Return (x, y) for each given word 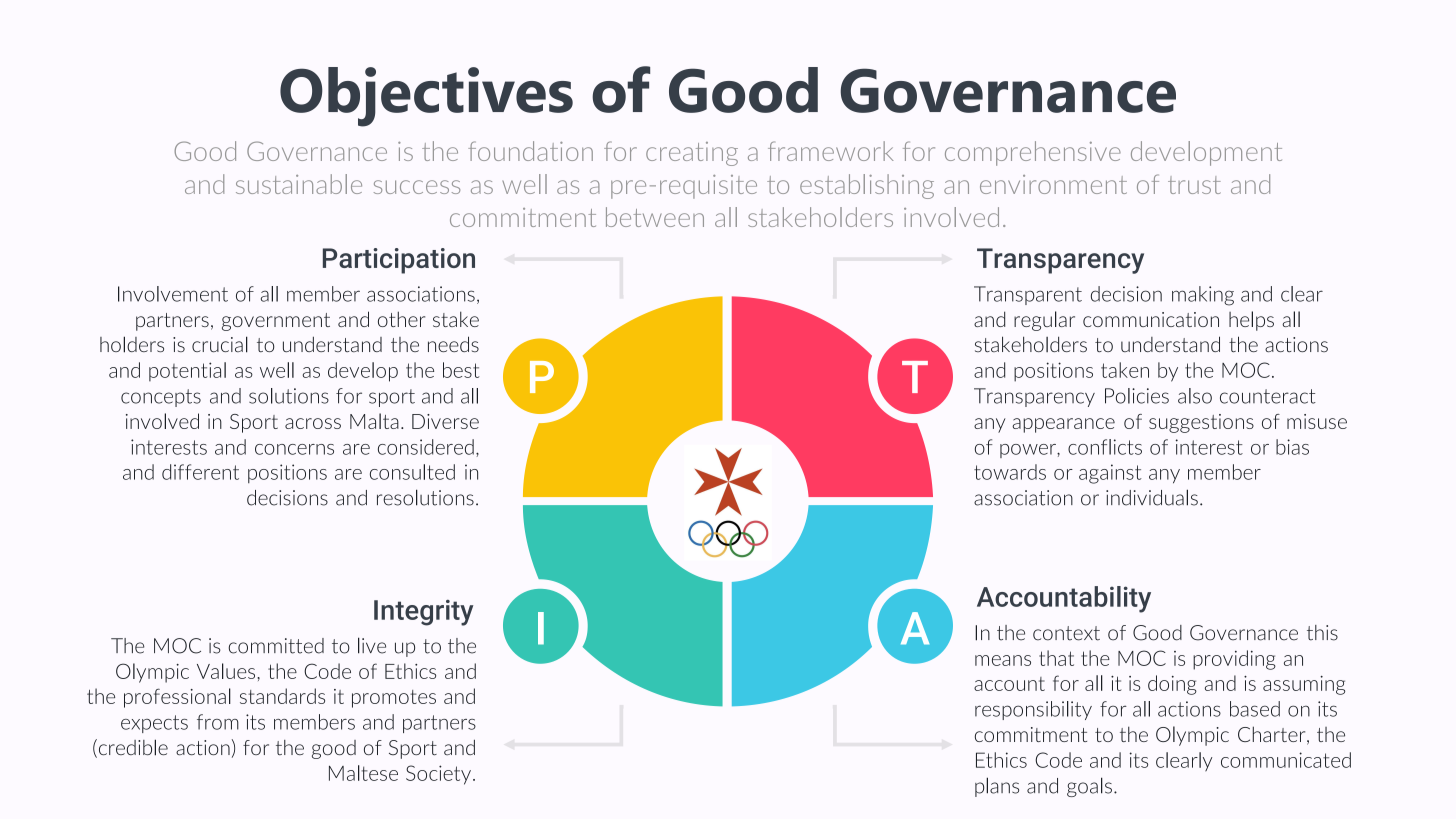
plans (997, 787)
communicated (1286, 760)
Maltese (363, 773)
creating (692, 154)
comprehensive (1033, 153)
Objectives (426, 97)
